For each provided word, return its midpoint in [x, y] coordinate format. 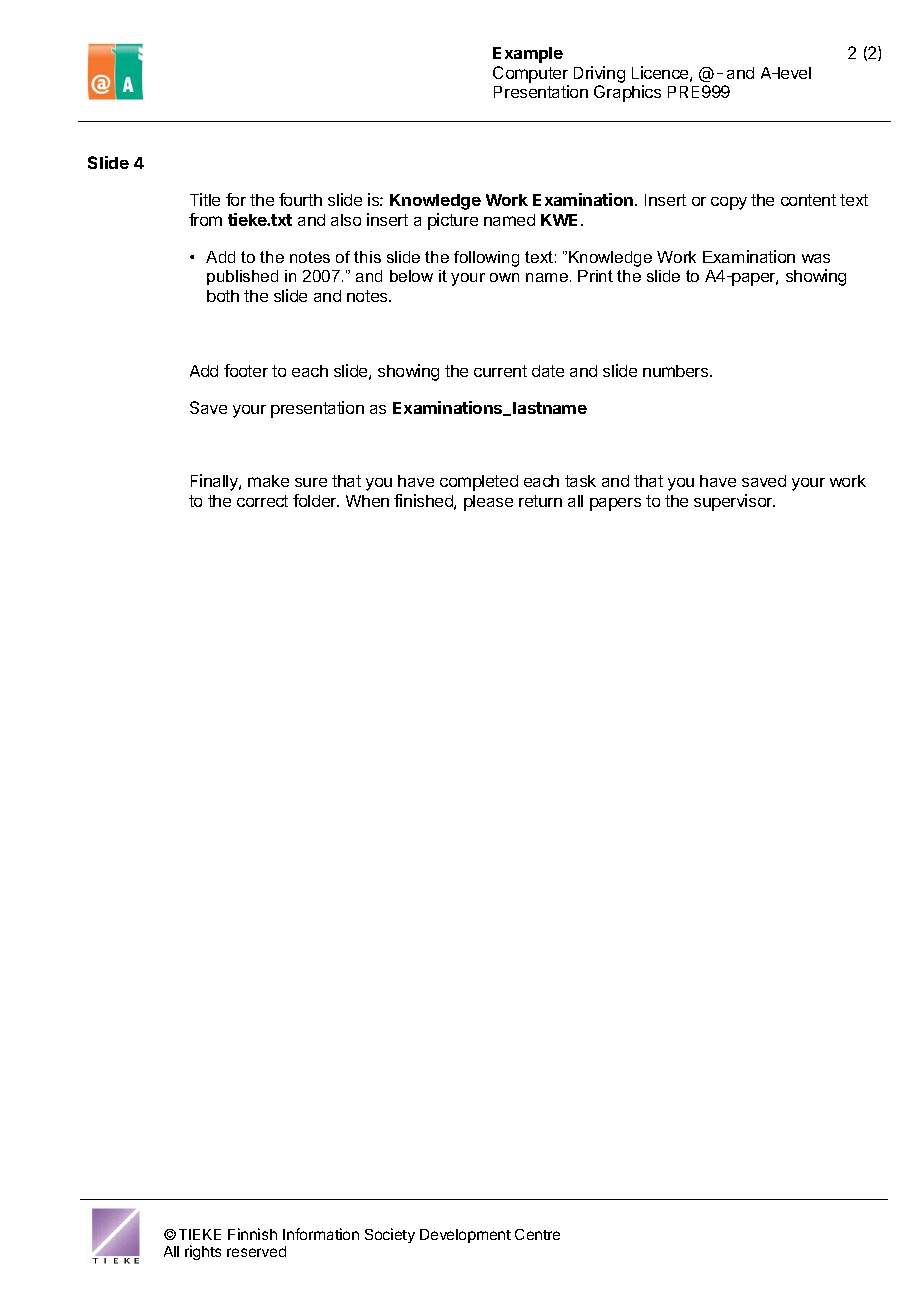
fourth [300, 199]
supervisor [734, 502]
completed [479, 483]
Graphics [627, 93]
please [488, 503]
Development [465, 1236]
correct [262, 501]
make [268, 481]
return [540, 501]
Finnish [252, 1234]
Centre [537, 1234]
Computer [530, 74]
